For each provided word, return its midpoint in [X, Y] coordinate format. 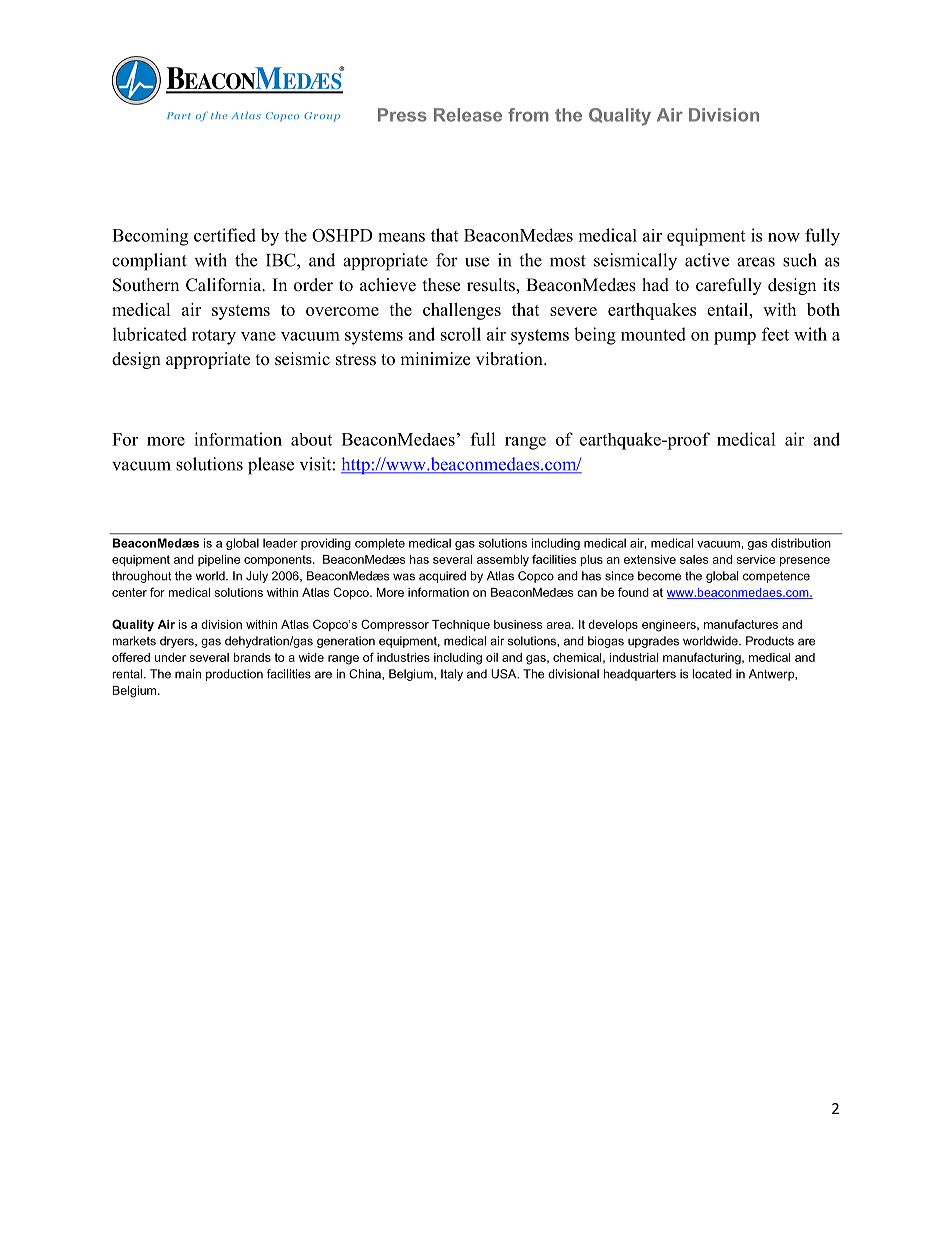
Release [468, 115]
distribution [801, 543]
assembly [503, 561]
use [477, 262]
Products [770, 641]
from [528, 115]
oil [492, 657]
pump [735, 338]
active [707, 260]
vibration [510, 359]
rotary [214, 337]
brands [252, 657]
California [225, 285]
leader [280, 543]
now [784, 237]
